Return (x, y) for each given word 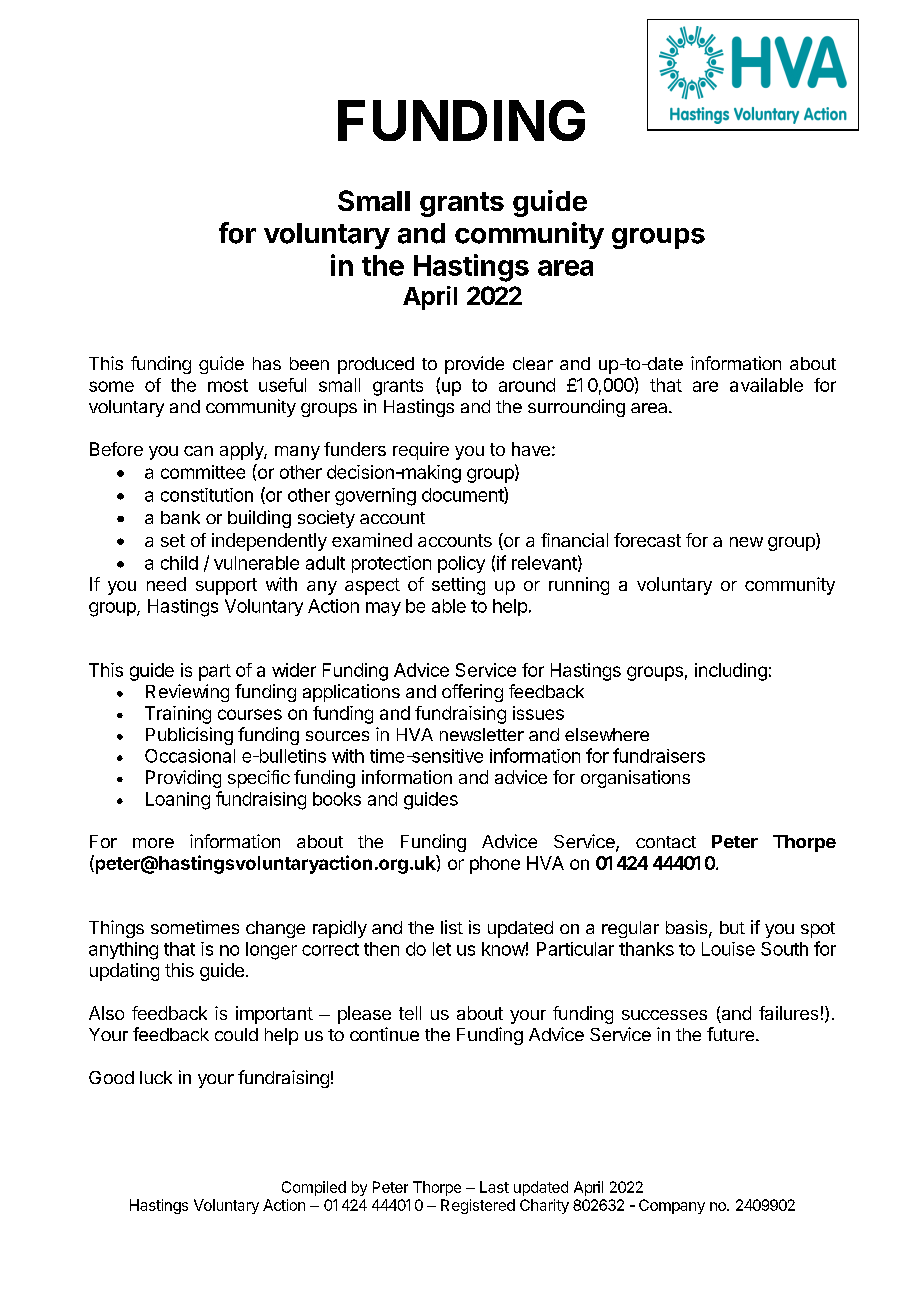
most (228, 385)
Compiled (314, 1188)
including (731, 672)
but (732, 927)
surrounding (576, 408)
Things (116, 929)
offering (472, 693)
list (452, 927)
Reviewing (187, 693)
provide (474, 365)
